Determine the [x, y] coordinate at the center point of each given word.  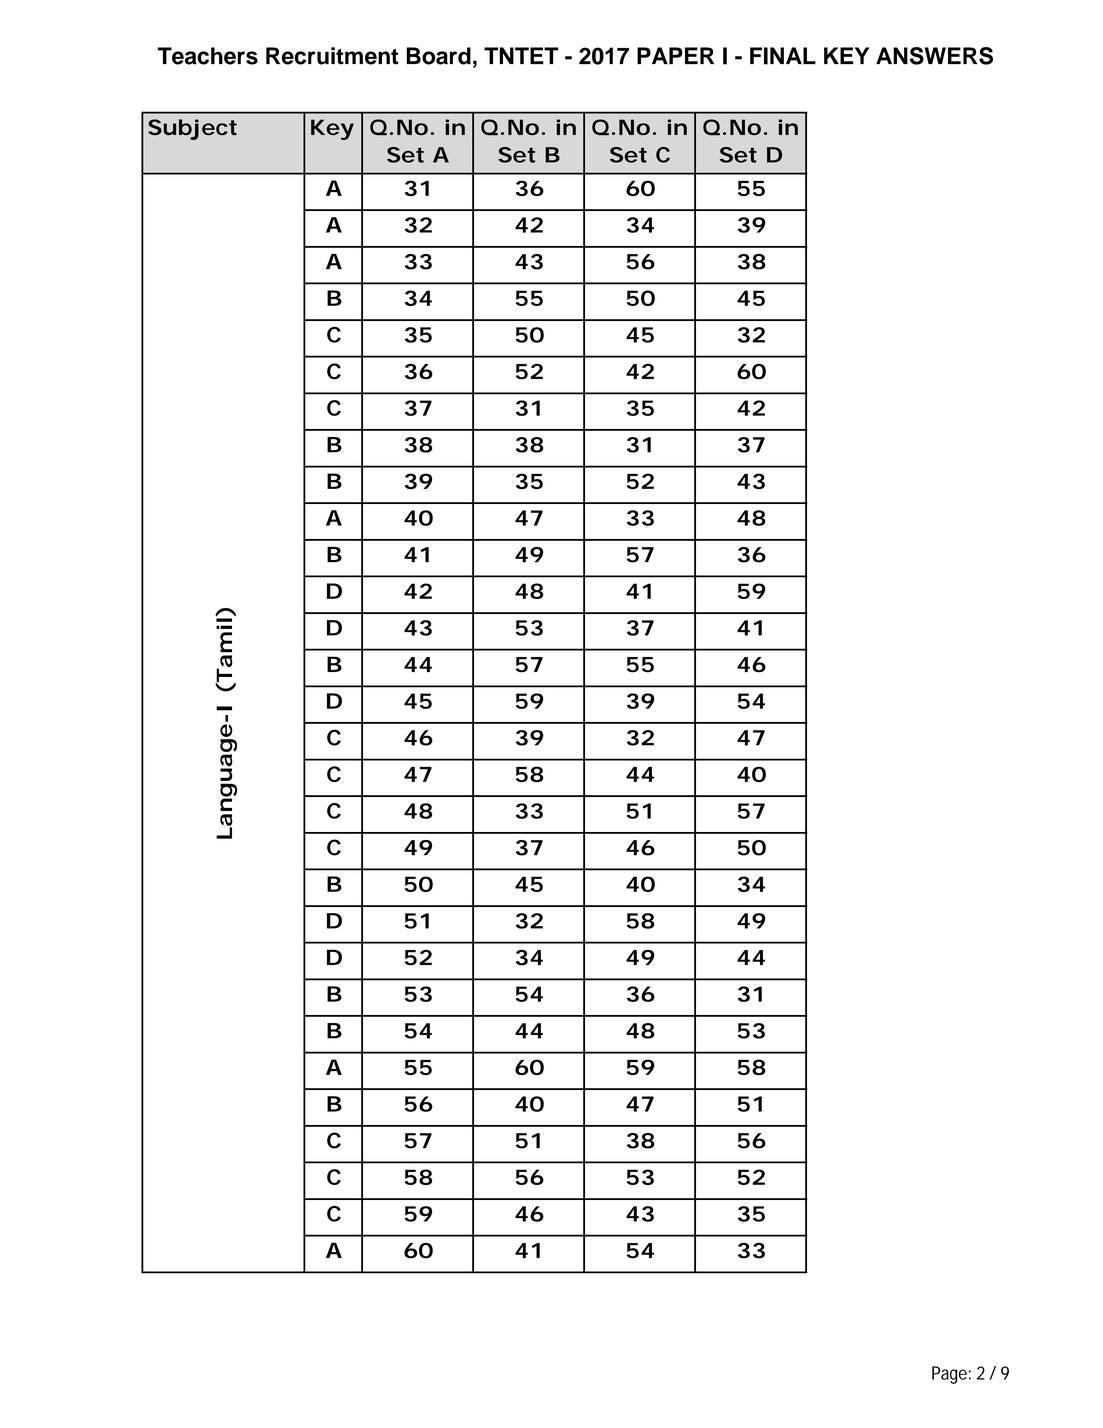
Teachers [208, 56]
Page [949, 1375]
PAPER [675, 55]
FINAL [783, 56]
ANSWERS [934, 56]
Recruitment [332, 56]
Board [438, 56]
